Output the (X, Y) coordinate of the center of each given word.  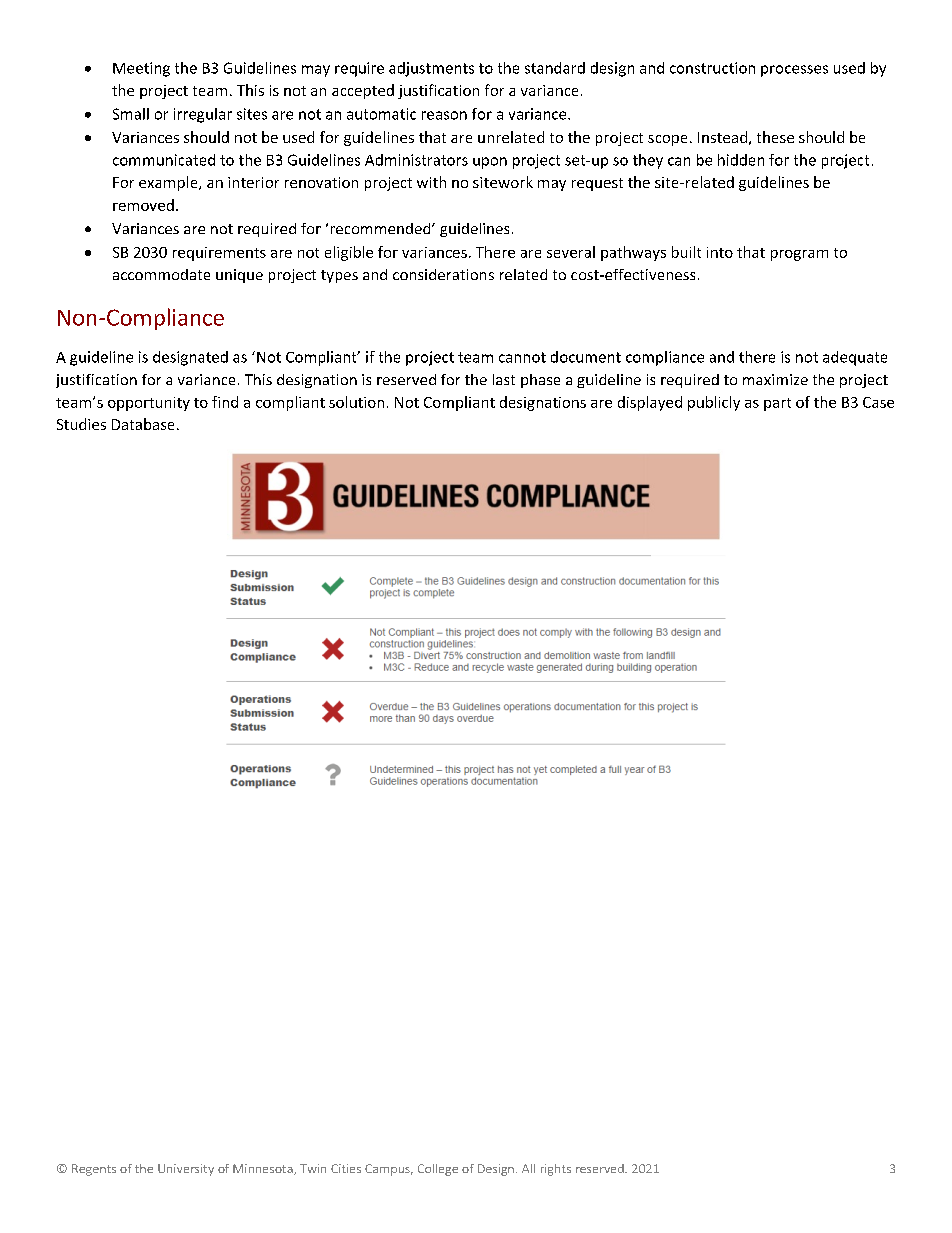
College (438, 1170)
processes (794, 71)
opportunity (149, 404)
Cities (346, 1168)
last (504, 379)
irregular (203, 115)
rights (556, 1170)
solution (356, 402)
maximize (775, 379)
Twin (313, 1168)
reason (444, 115)
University (186, 1170)
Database (143, 424)
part (777, 404)
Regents (94, 1170)
